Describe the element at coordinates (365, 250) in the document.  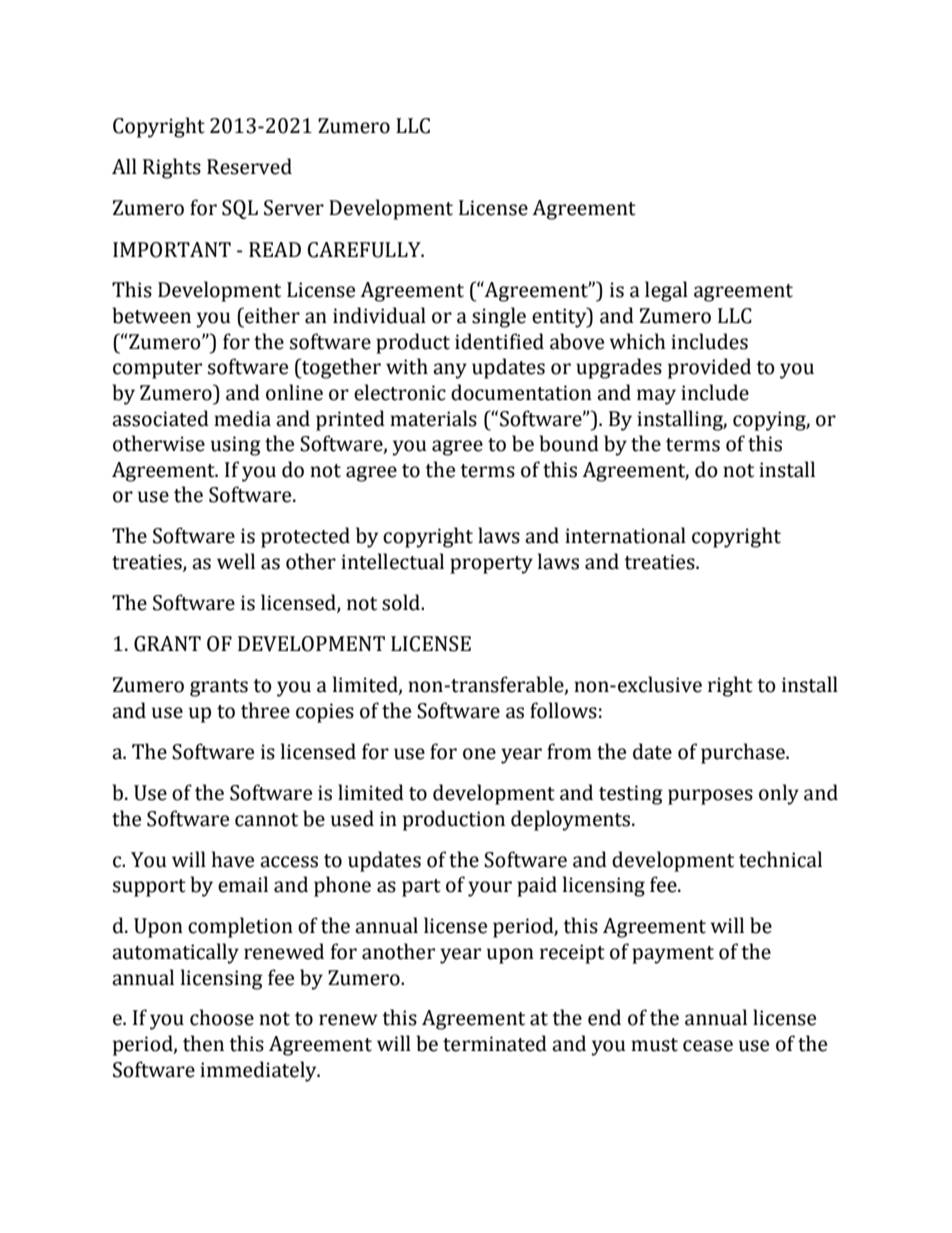
I see `CAREFULLY` at that location.
